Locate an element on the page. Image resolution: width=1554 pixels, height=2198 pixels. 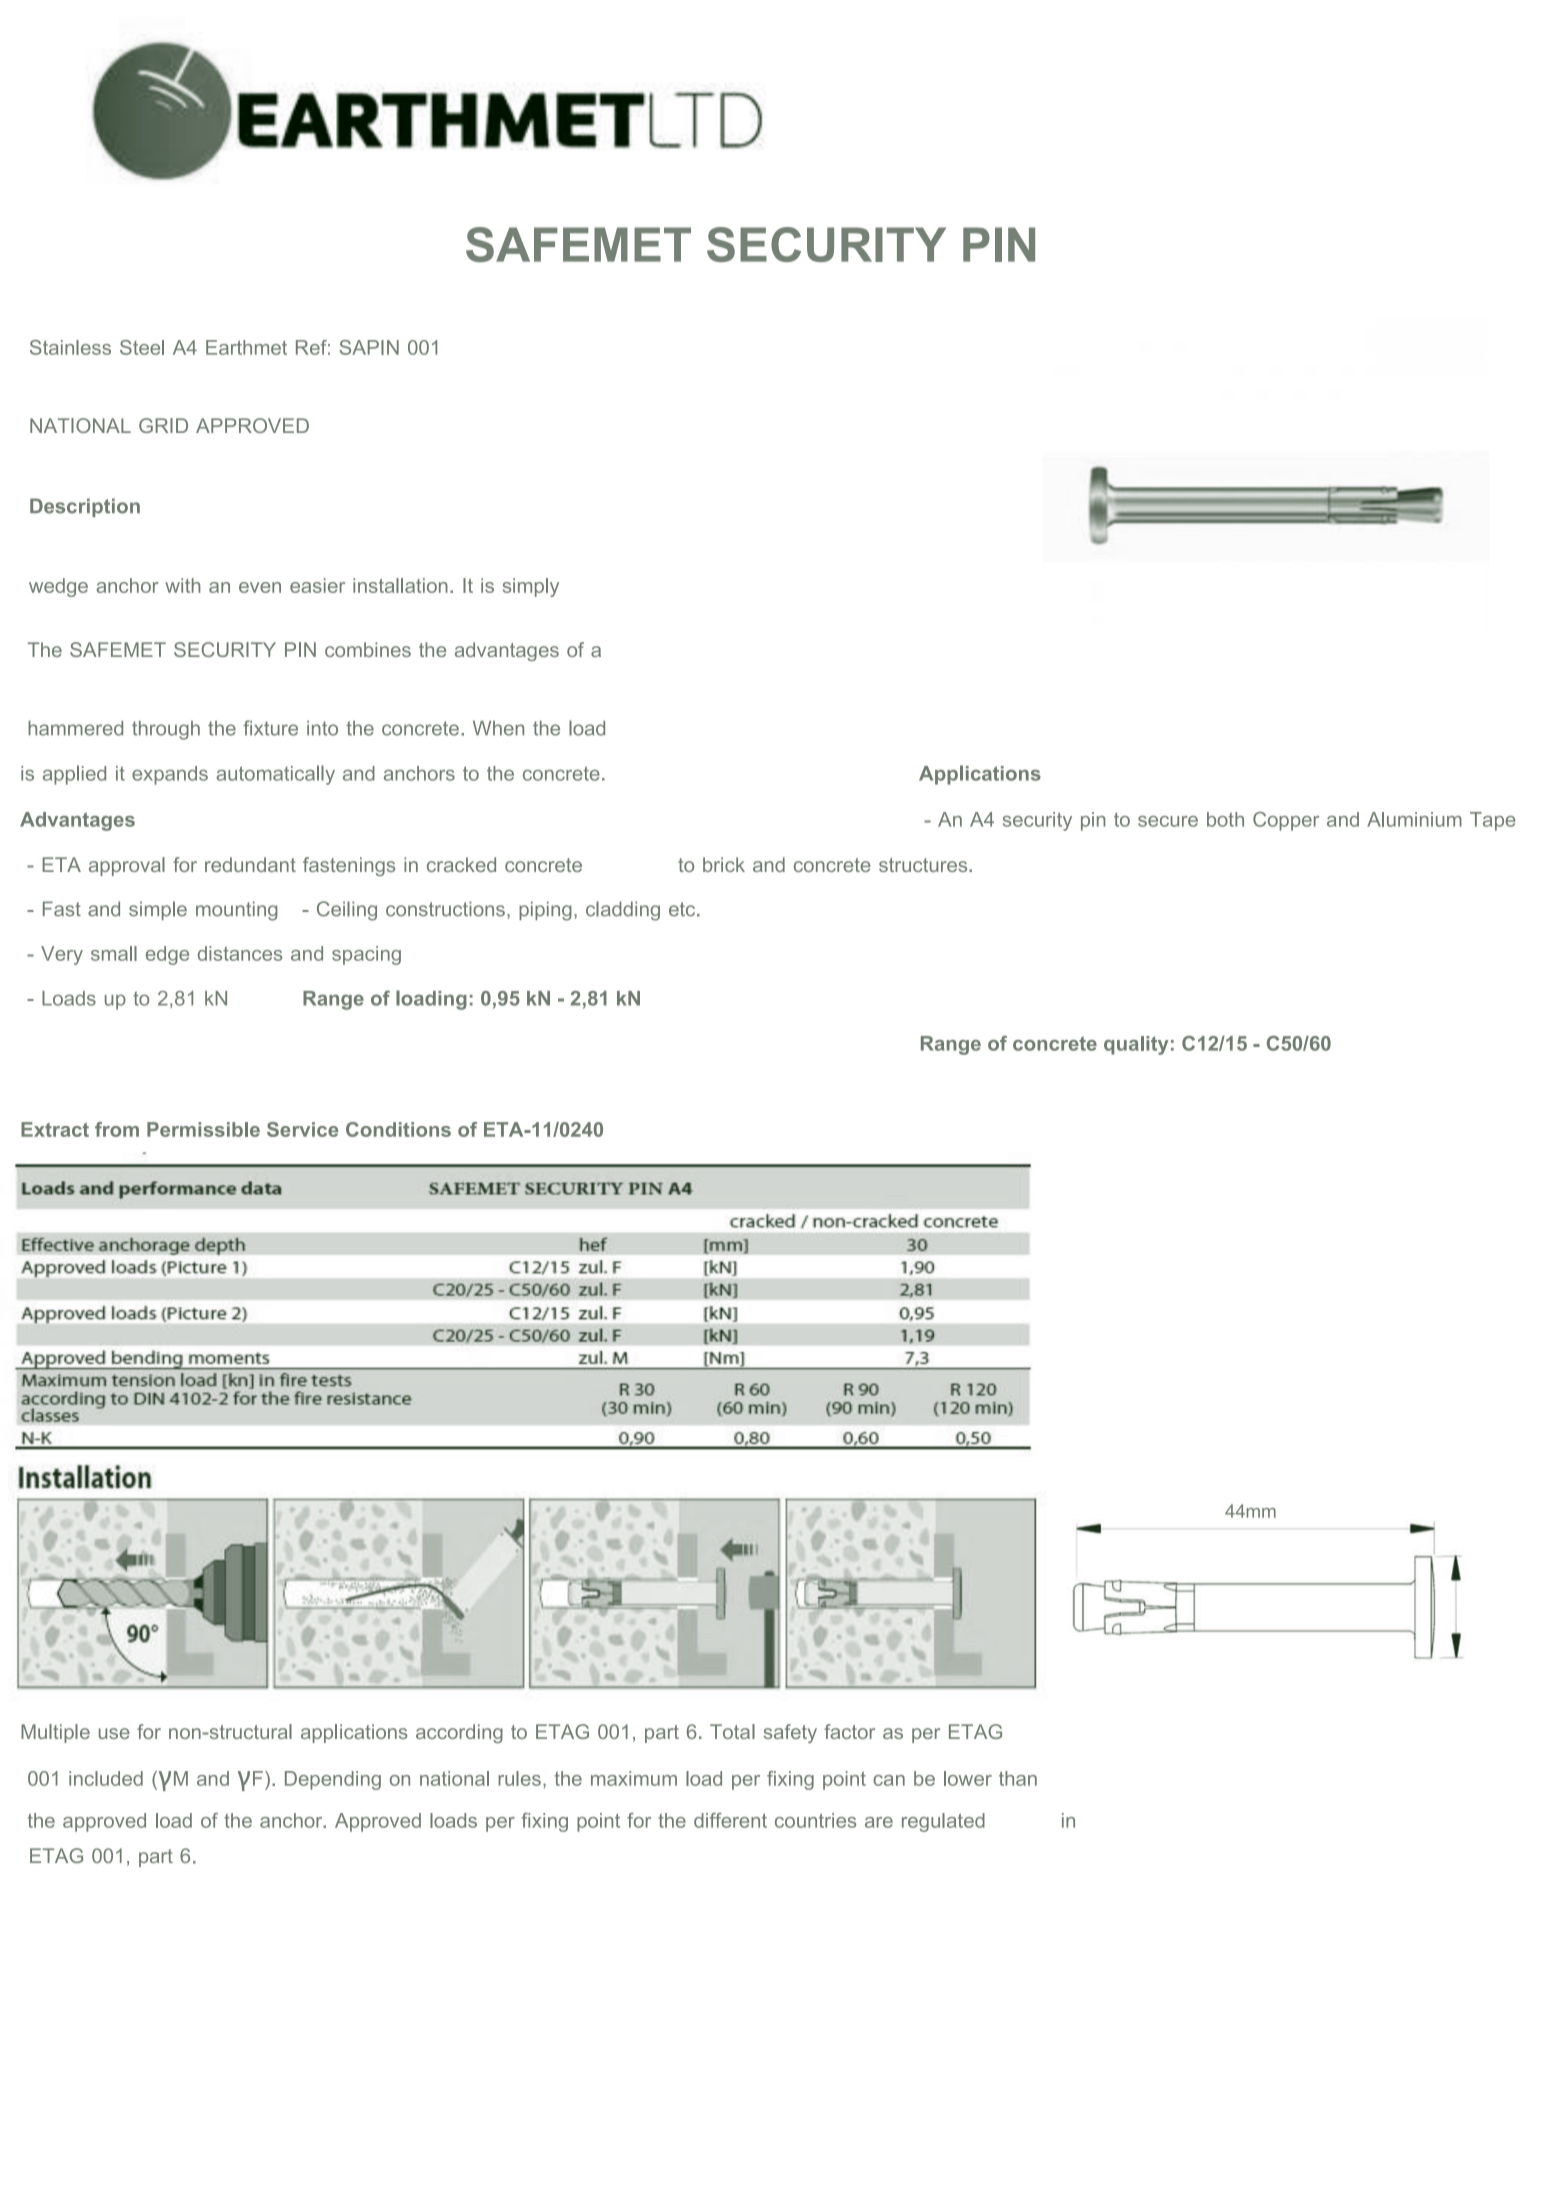
Service is located at coordinates (302, 1129).
